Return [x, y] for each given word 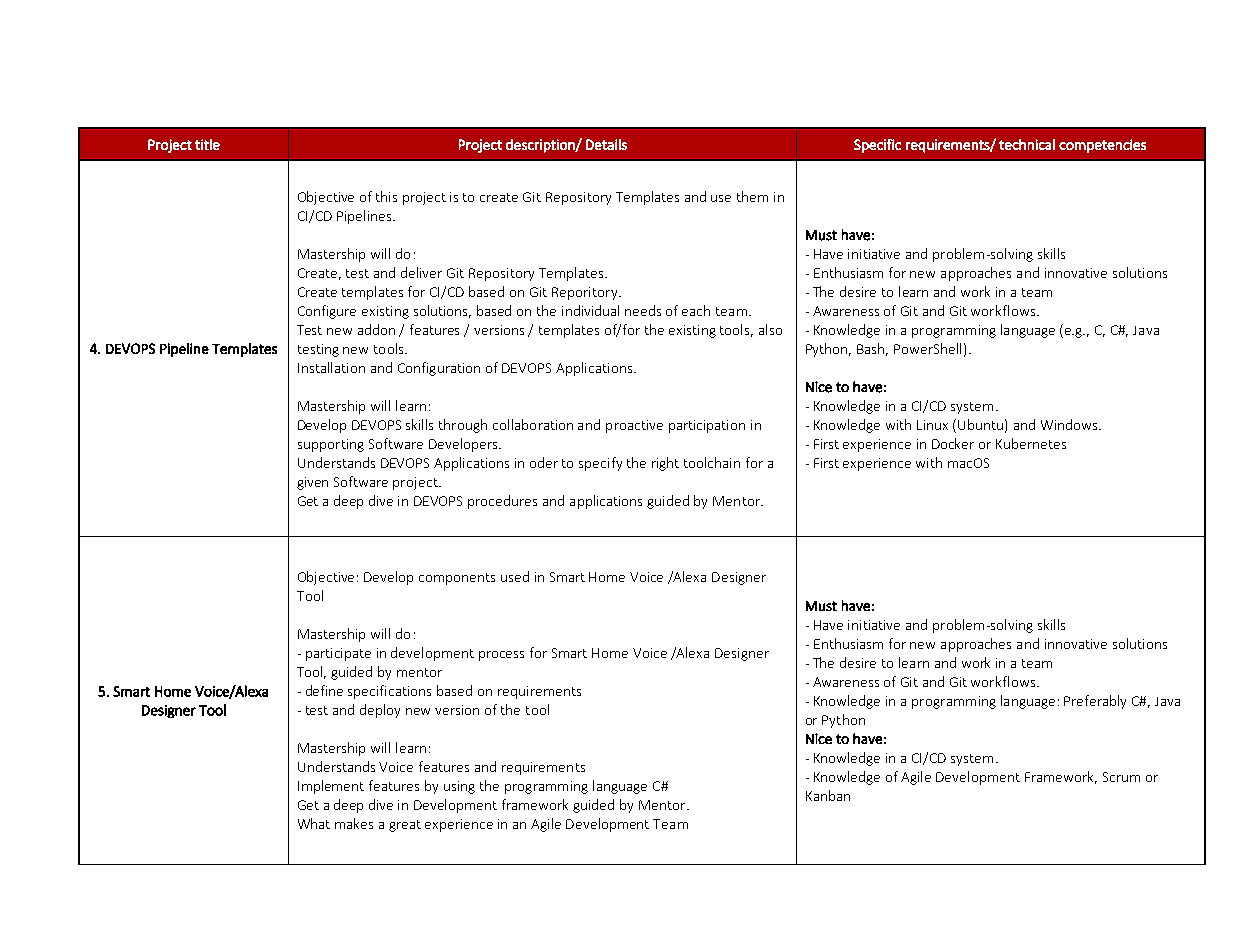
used [515, 576]
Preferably [1095, 702]
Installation [331, 367]
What [314, 823]
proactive [634, 426]
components [457, 579]
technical [1027, 144]
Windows [1070, 424]
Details [606, 144]
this [386, 196]
